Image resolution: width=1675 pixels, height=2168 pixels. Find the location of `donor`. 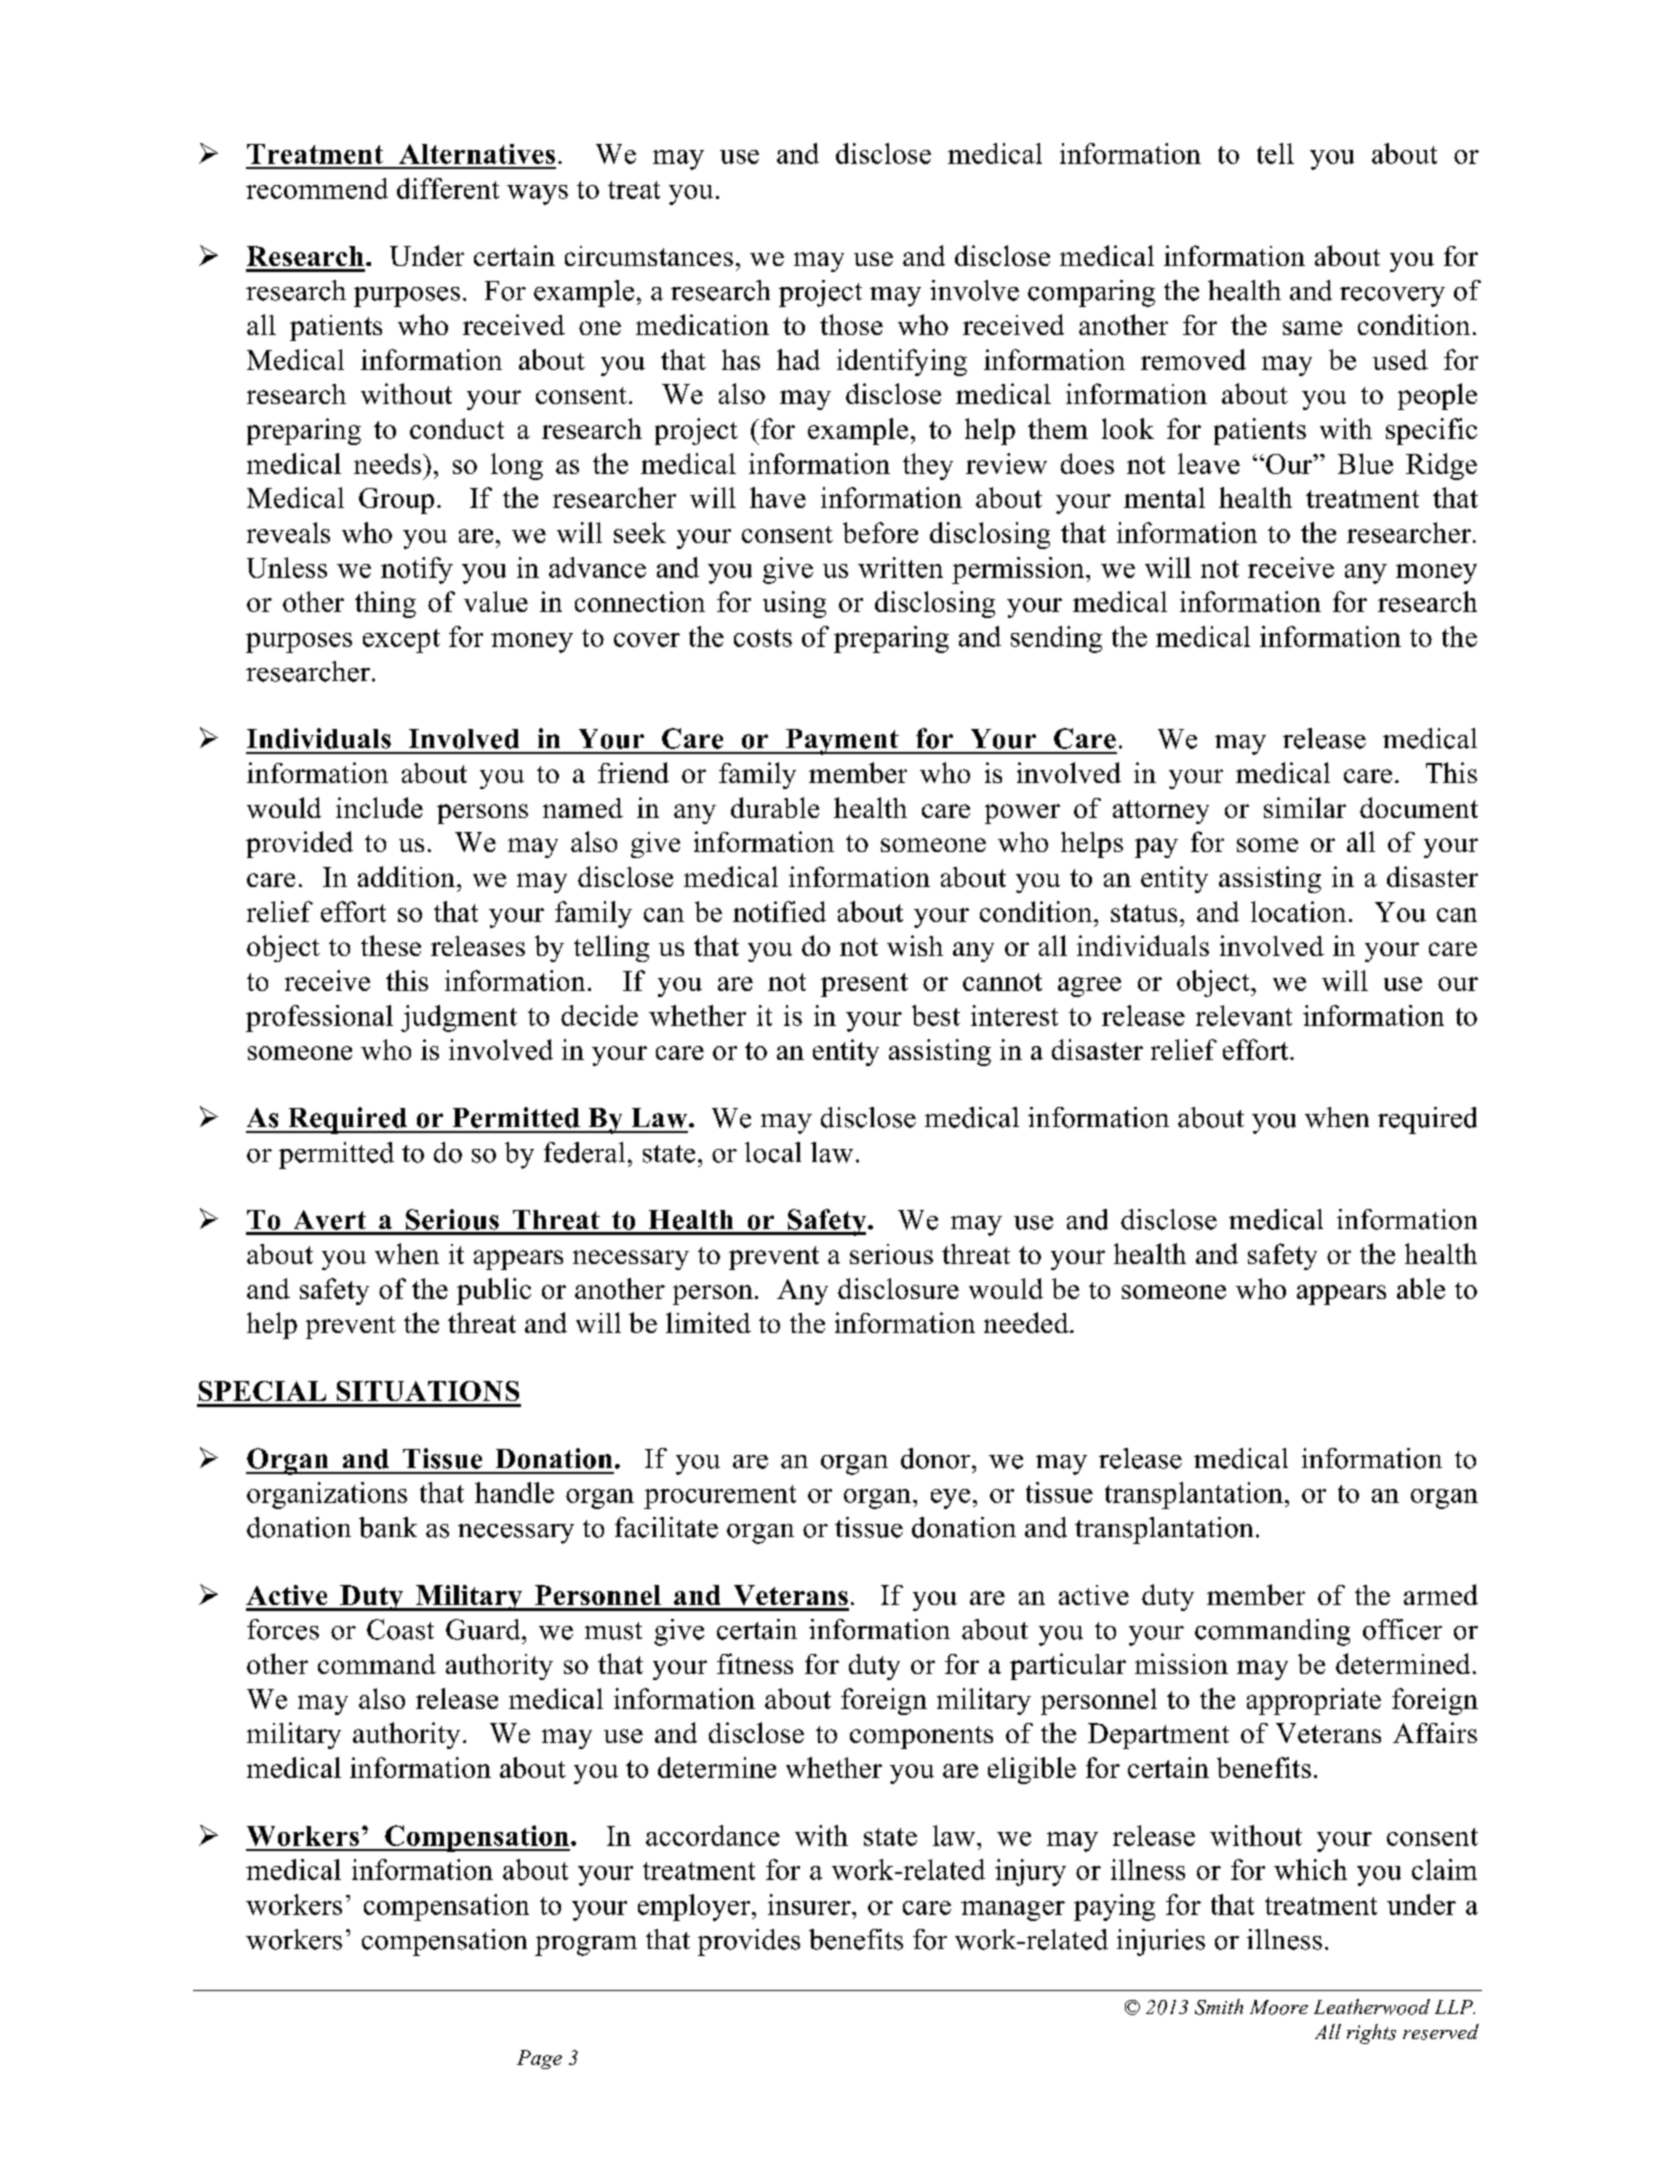

donor is located at coordinates (937, 1458).
